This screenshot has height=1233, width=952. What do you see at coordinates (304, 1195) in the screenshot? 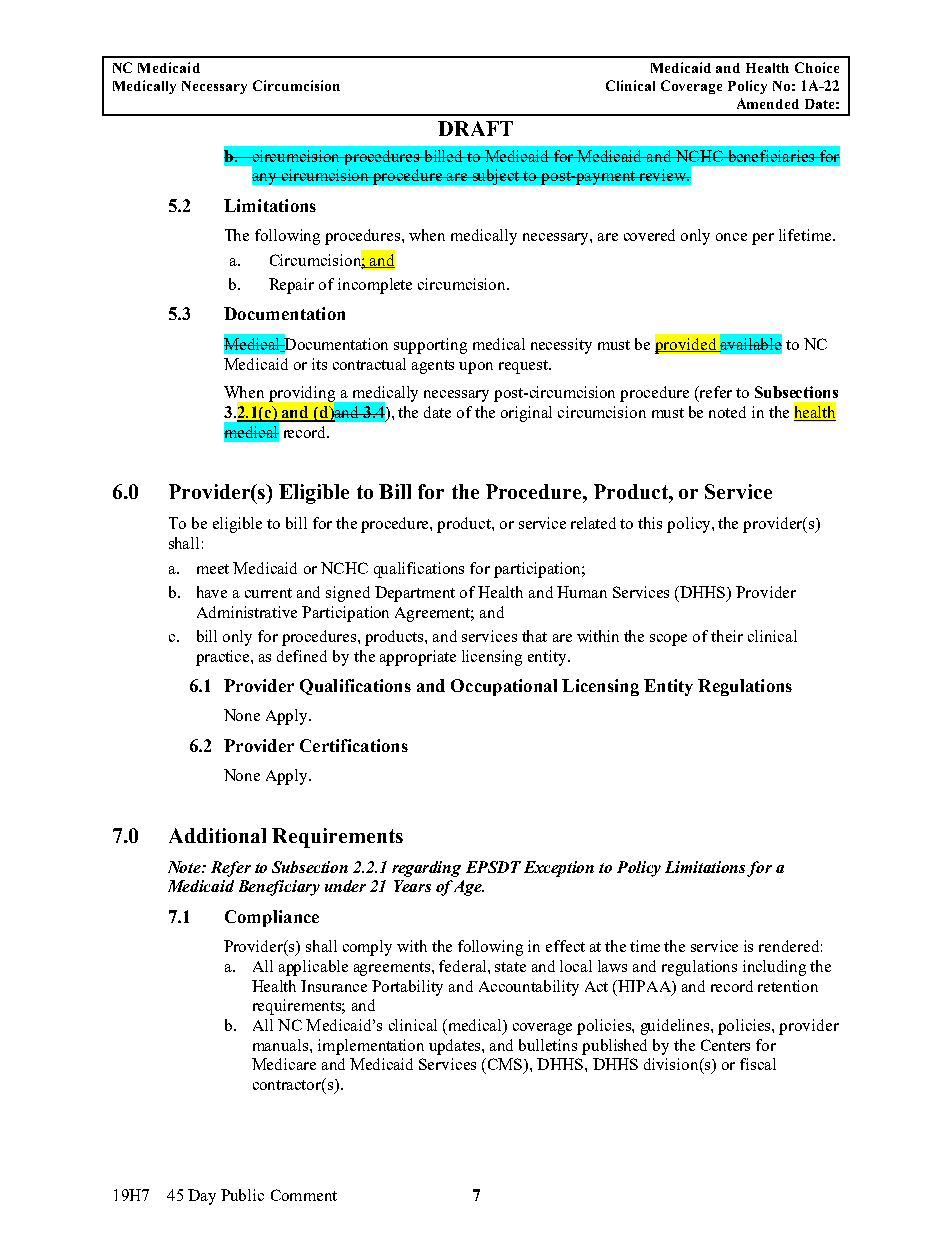
I see `Comment` at bounding box center [304, 1195].
